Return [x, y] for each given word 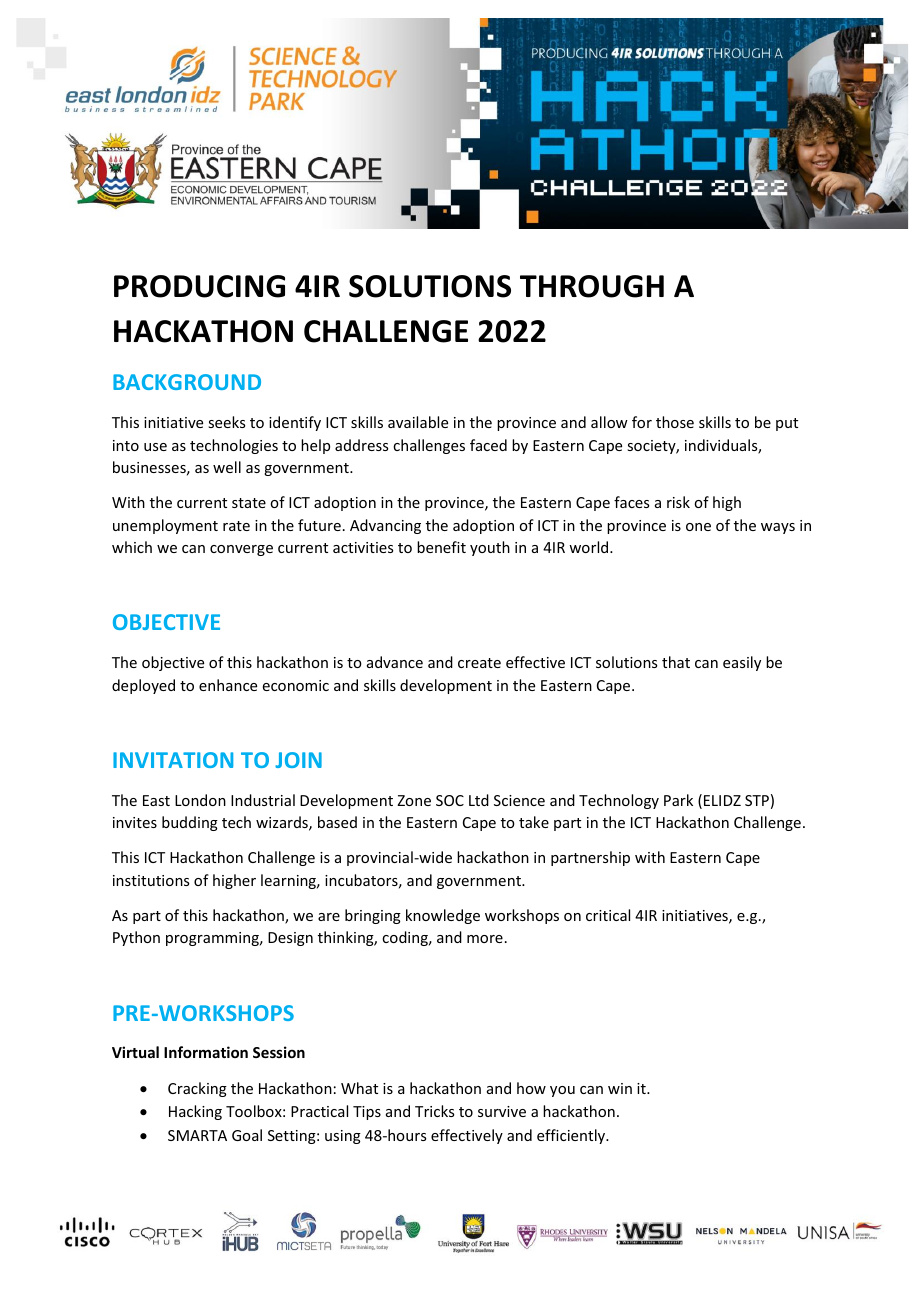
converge [241, 550]
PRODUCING [199, 286]
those [675, 422]
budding [190, 823]
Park [678, 800]
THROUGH [592, 286]
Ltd [479, 800]
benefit [441, 547]
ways [778, 528]
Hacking [195, 1112]
